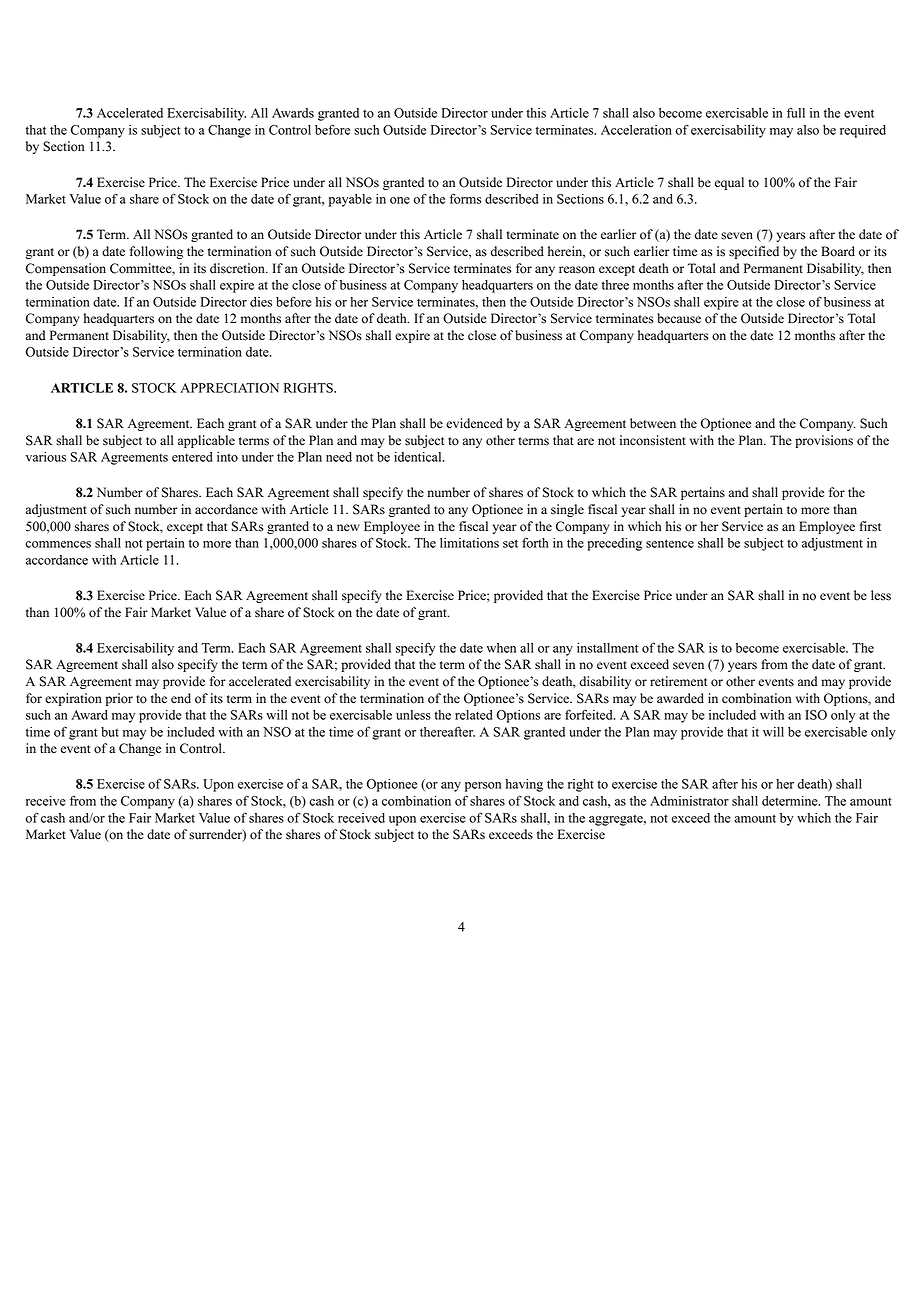 Image resolution: width=924 pixels, height=1308 pixels. I want to click on provisions, so click(824, 441).
